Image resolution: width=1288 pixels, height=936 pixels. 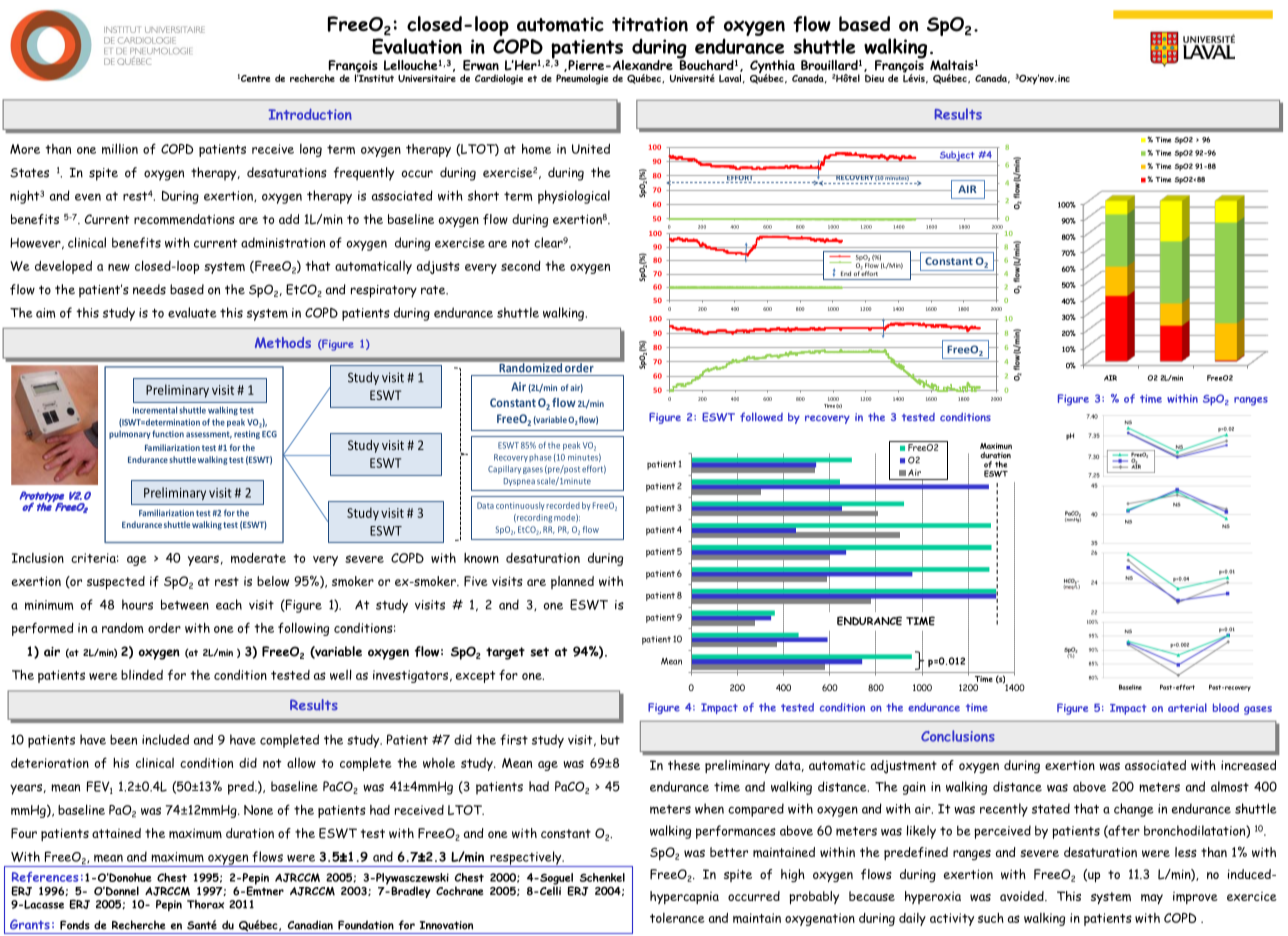 I want to click on new, so click(x=119, y=267).
